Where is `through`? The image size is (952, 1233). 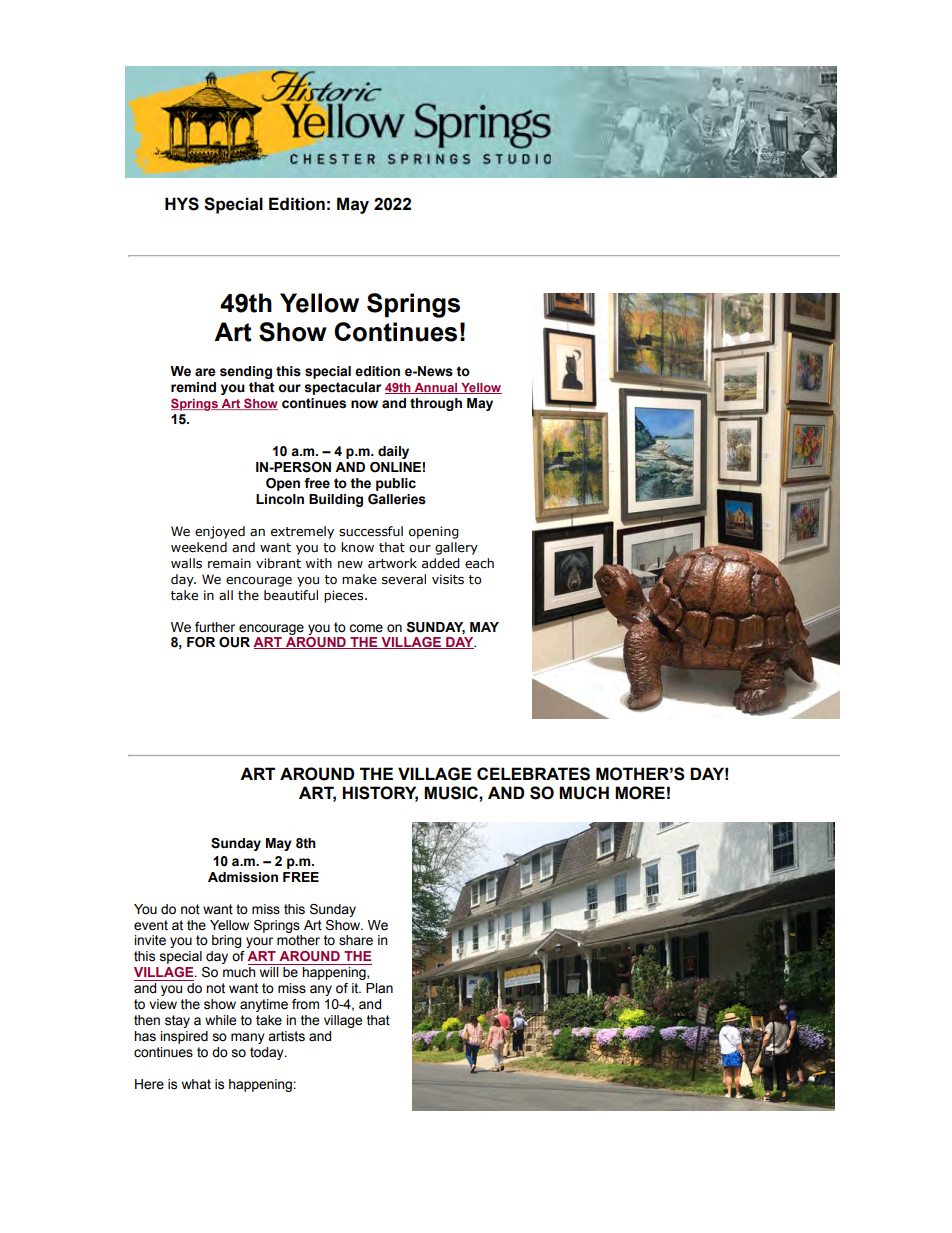
through is located at coordinates (436, 404).
